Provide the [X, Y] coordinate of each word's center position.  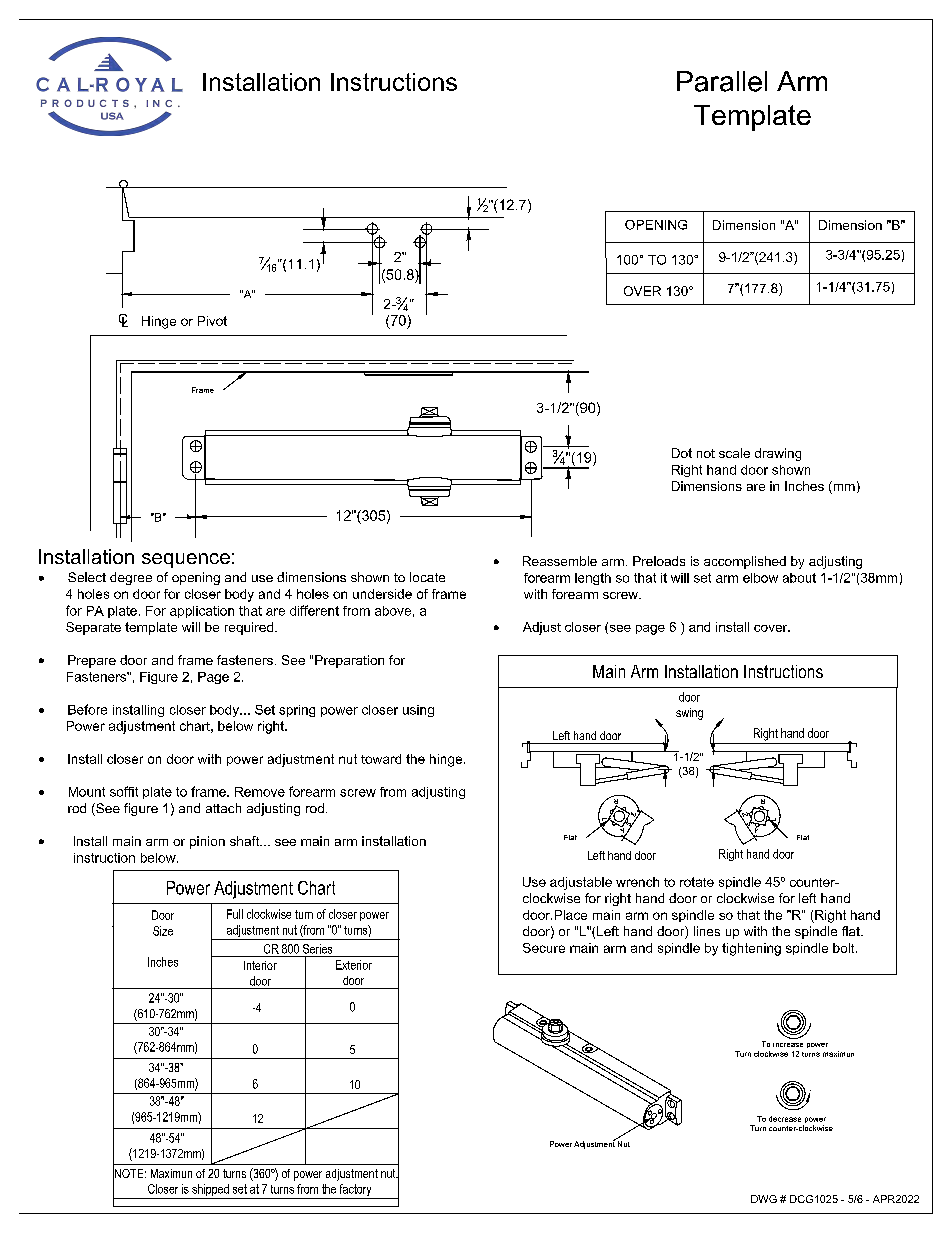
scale [734, 453]
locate [427, 577]
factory [355, 1191]
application [202, 612]
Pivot [212, 321]
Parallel [722, 81]
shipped [210, 1191]
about [799, 578]
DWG [764, 1199]
